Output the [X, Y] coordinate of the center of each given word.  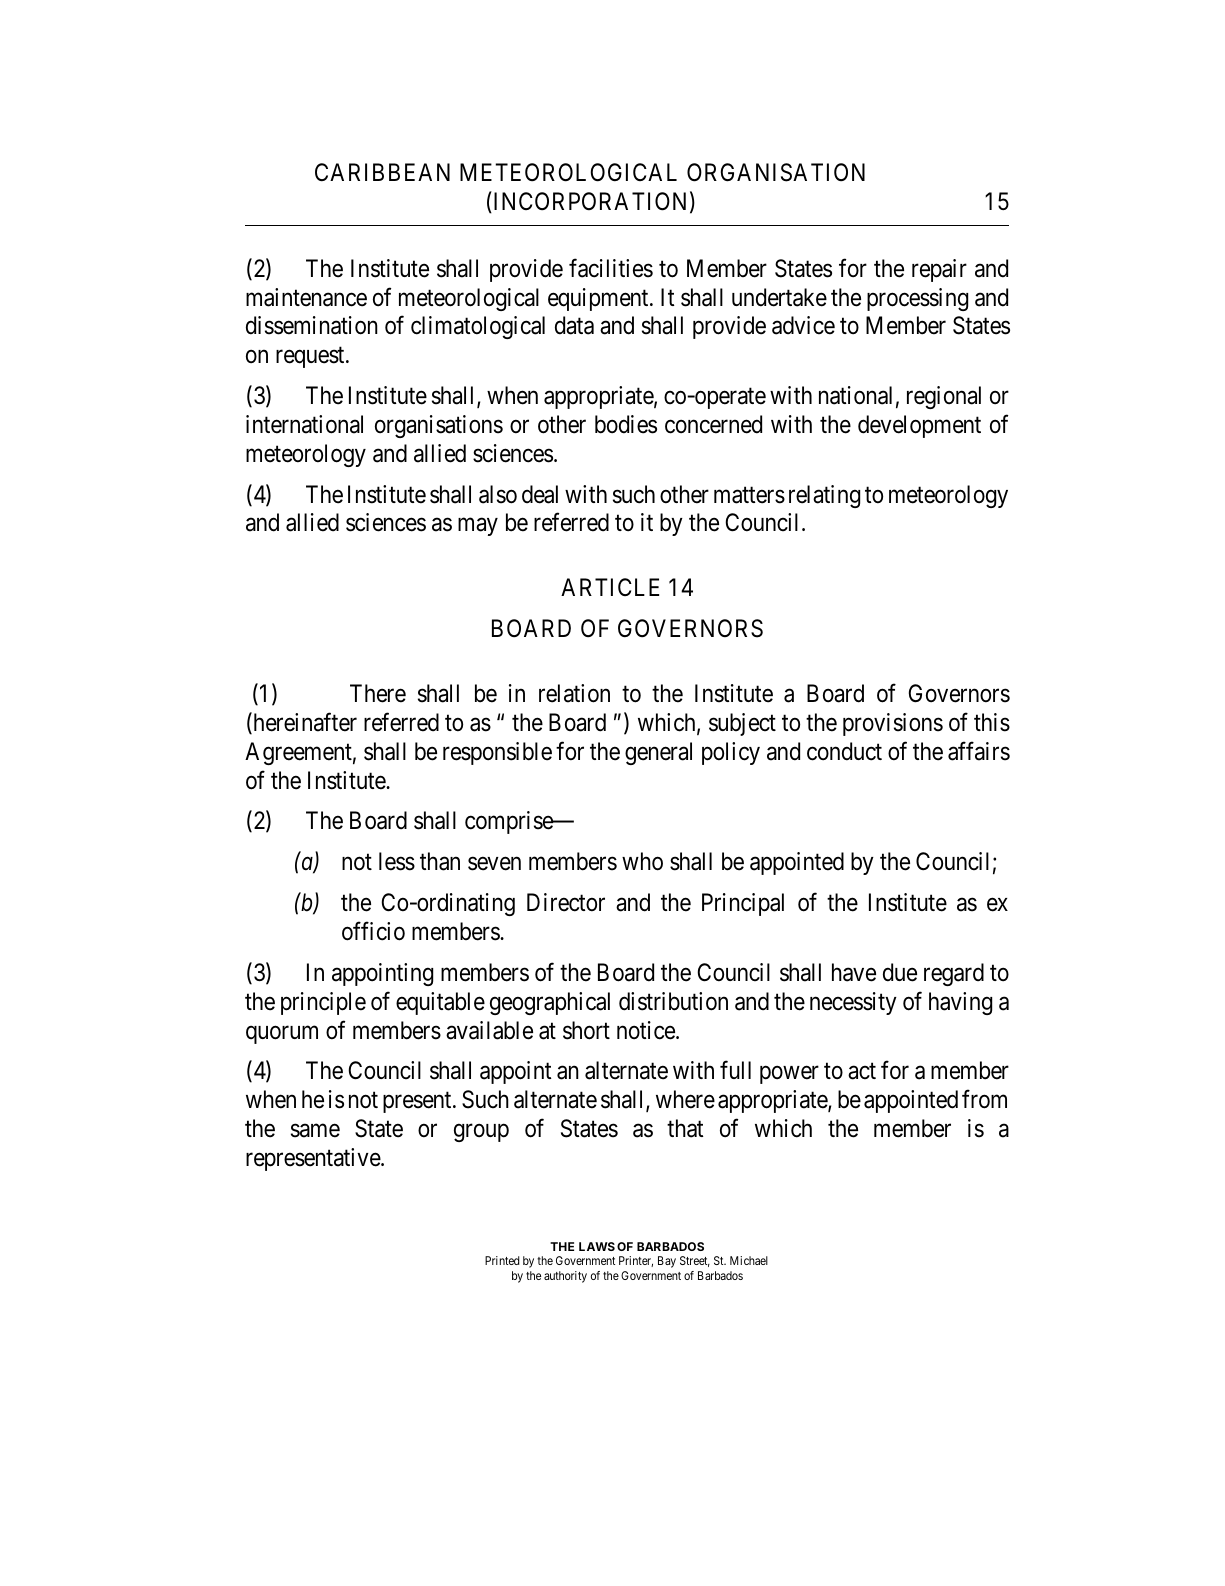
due [900, 972]
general [658, 753]
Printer [636, 1261]
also [498, 494]
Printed [502, 1260]
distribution [673, 1001]
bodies [626, 424]
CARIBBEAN [382, 172]
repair [939, 270]
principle [323, 1003]
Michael [749, 1260]
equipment [599, 299]
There [378, 693]
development [919, 426]
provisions [893, 724]
